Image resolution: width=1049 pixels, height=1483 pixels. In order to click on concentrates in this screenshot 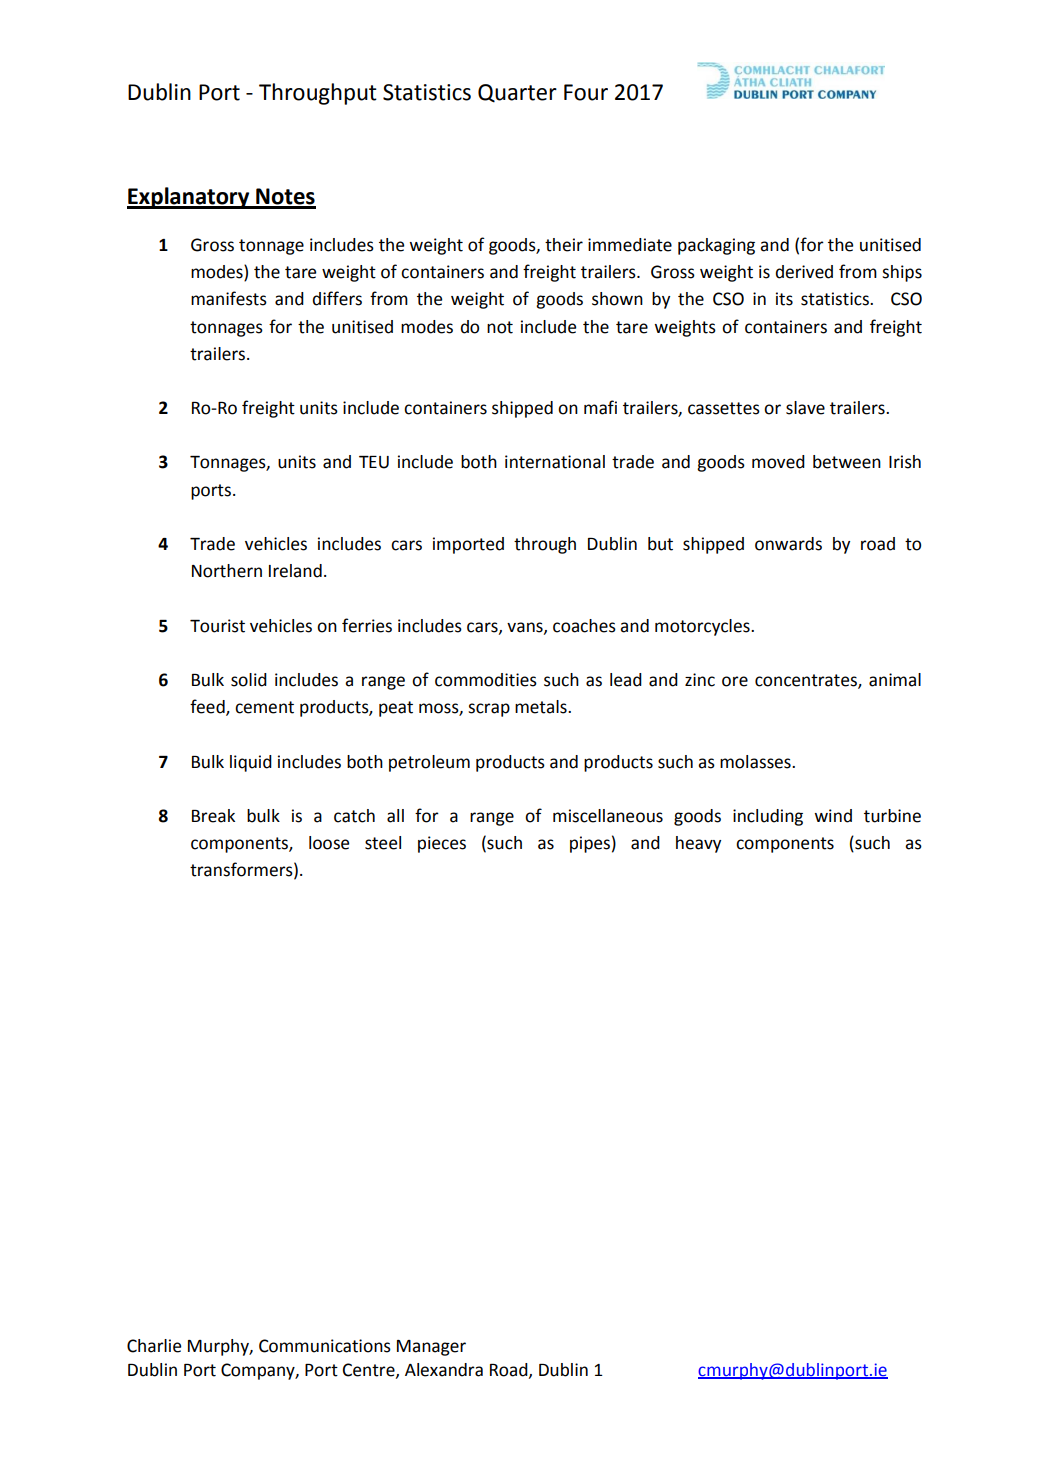, I will do `click(807, 681)`.
